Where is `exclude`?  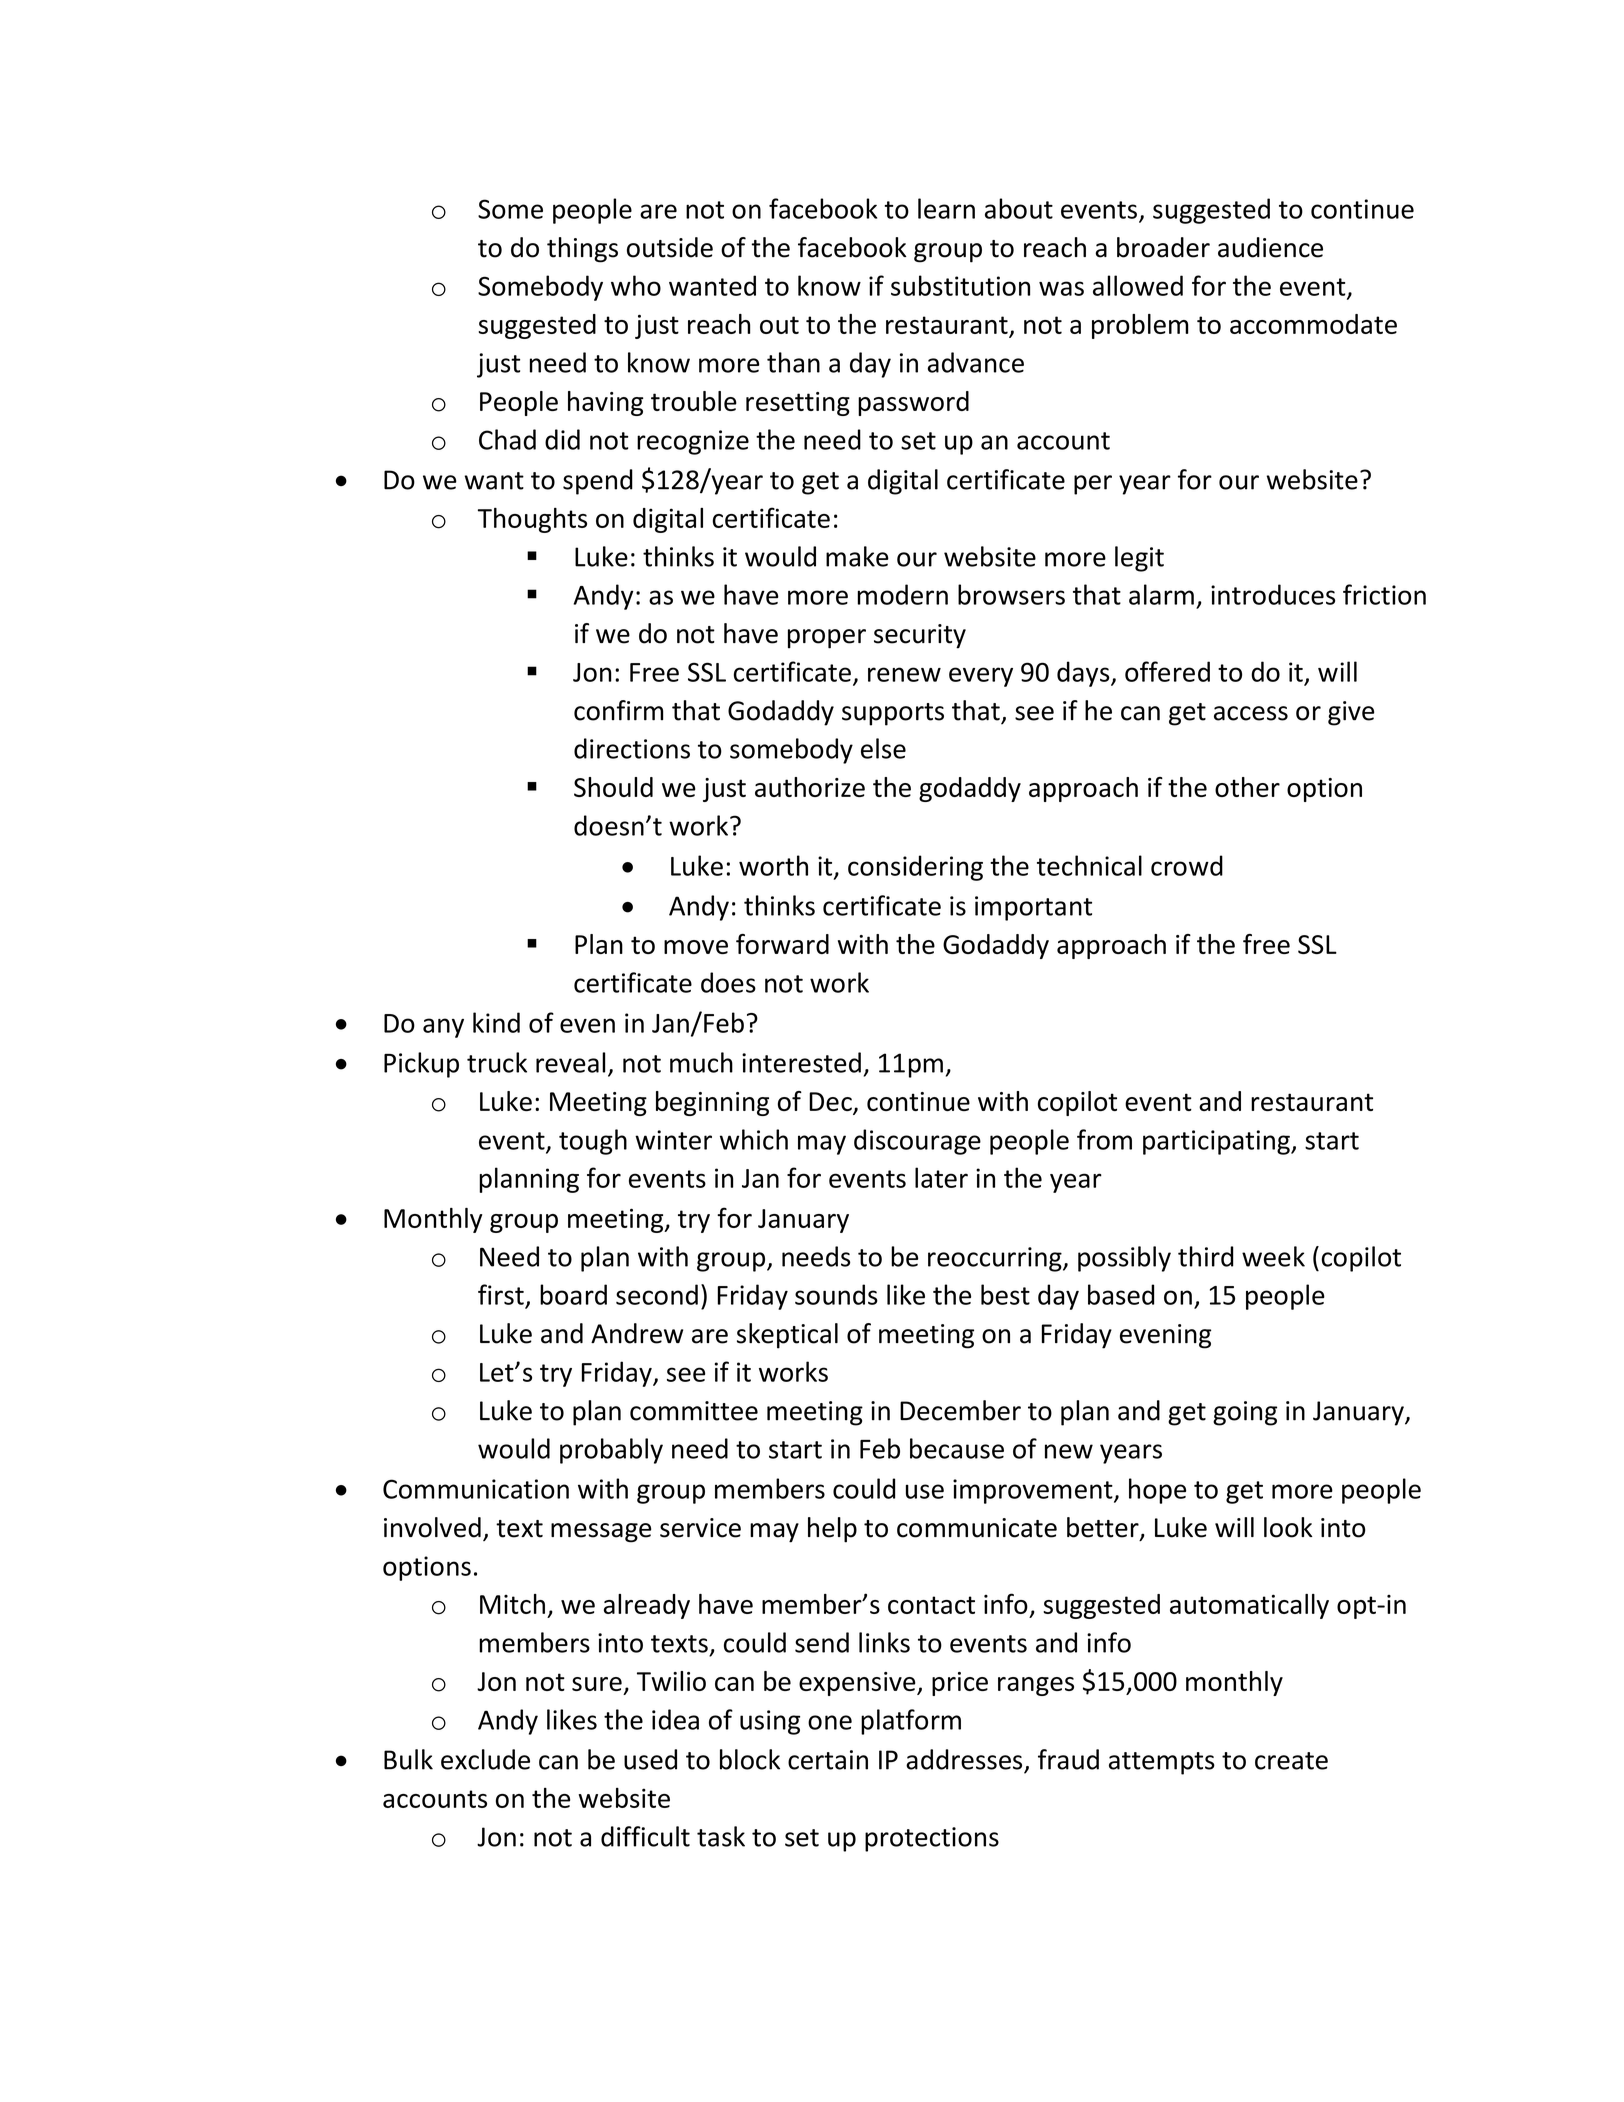
exclude is located at coordinates (485, 1759).
